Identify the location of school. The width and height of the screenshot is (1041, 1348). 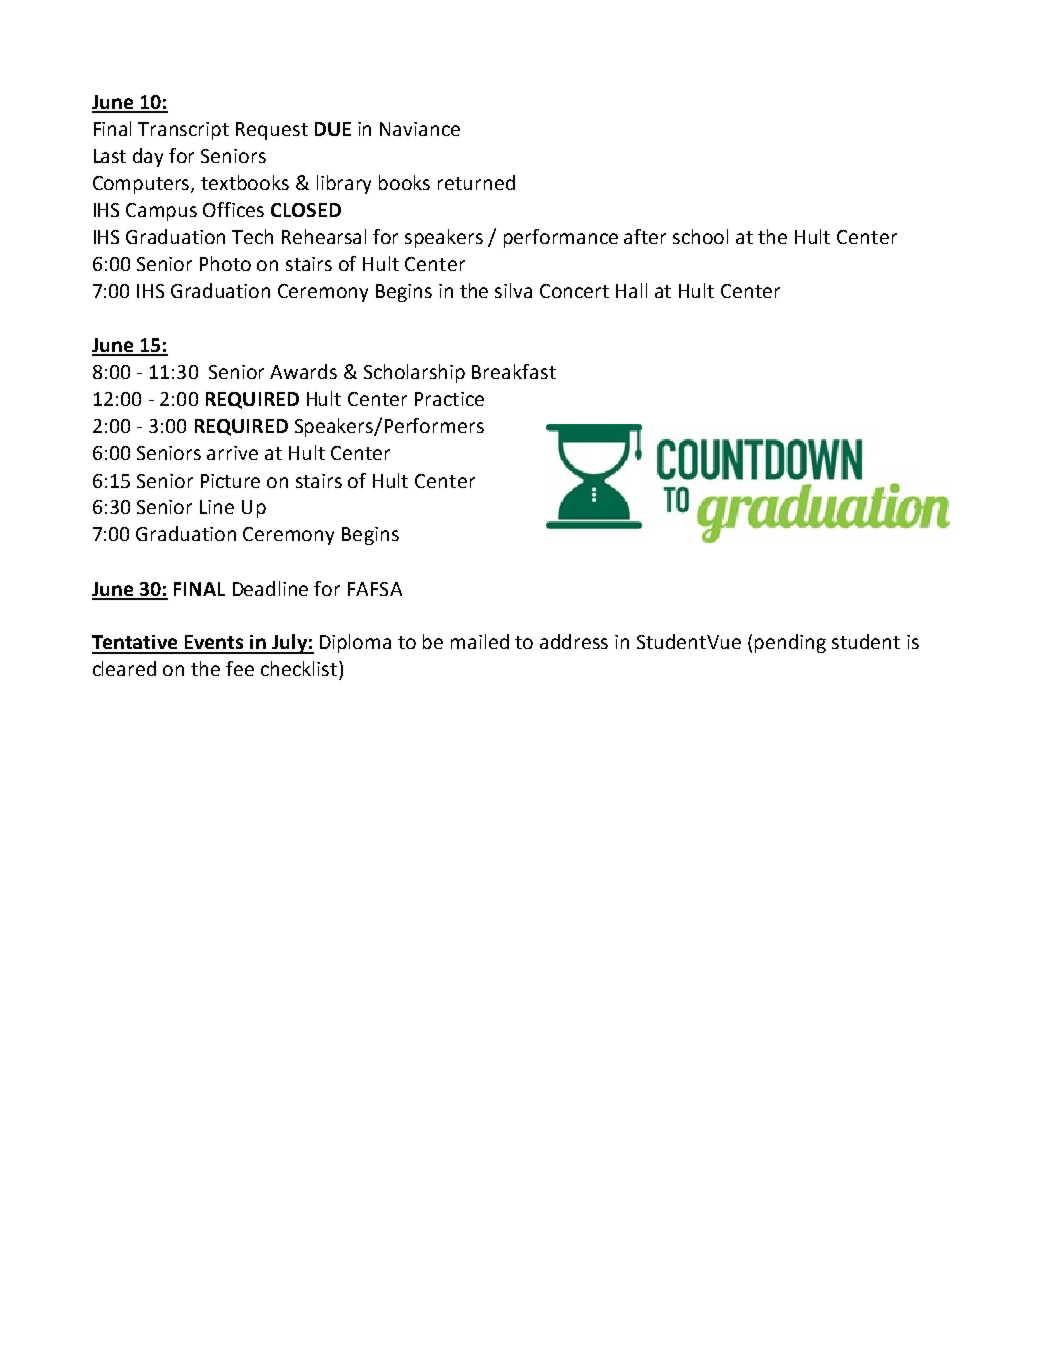
(700, 236).
